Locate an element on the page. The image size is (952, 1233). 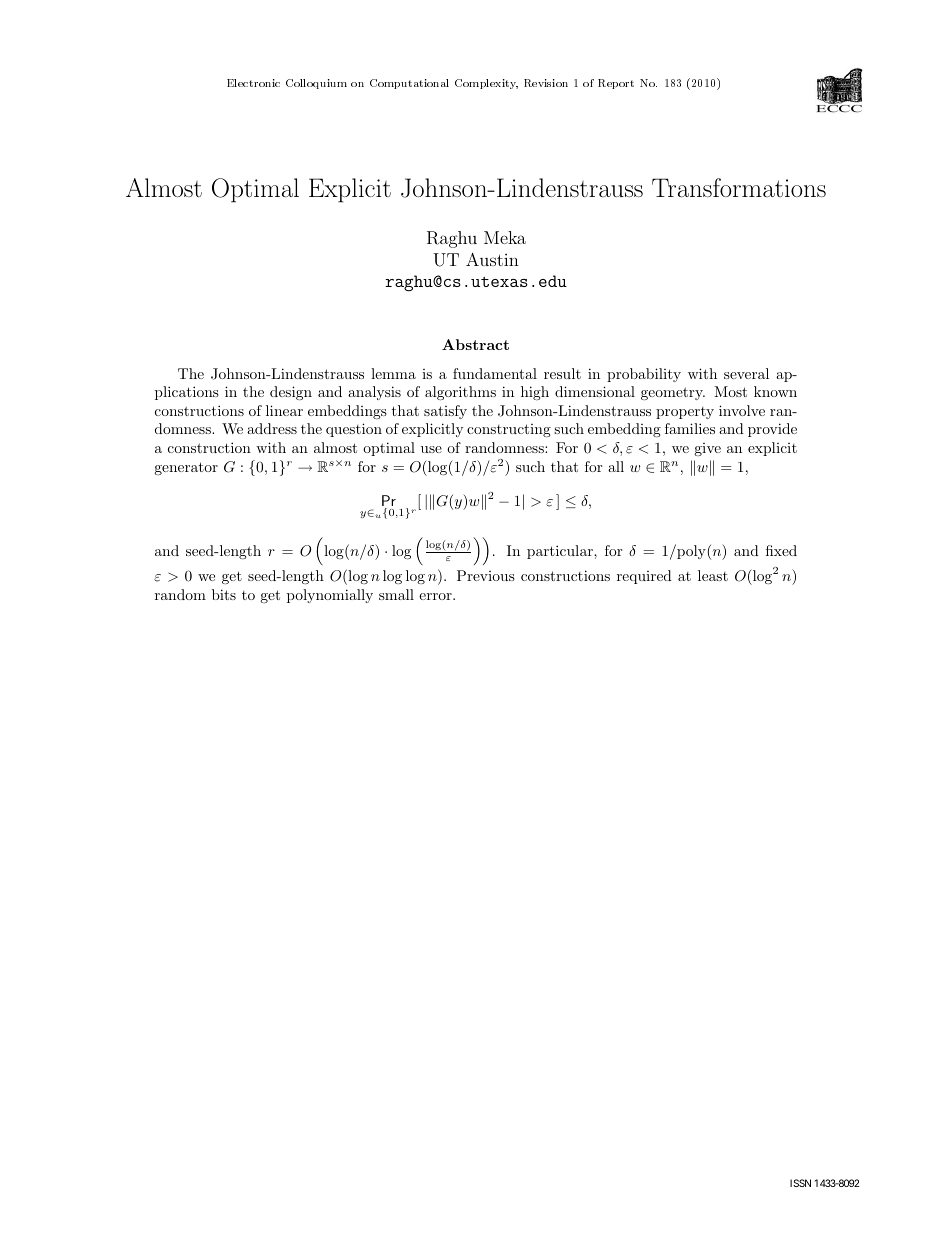
small is located at coordinates (396, 594).
